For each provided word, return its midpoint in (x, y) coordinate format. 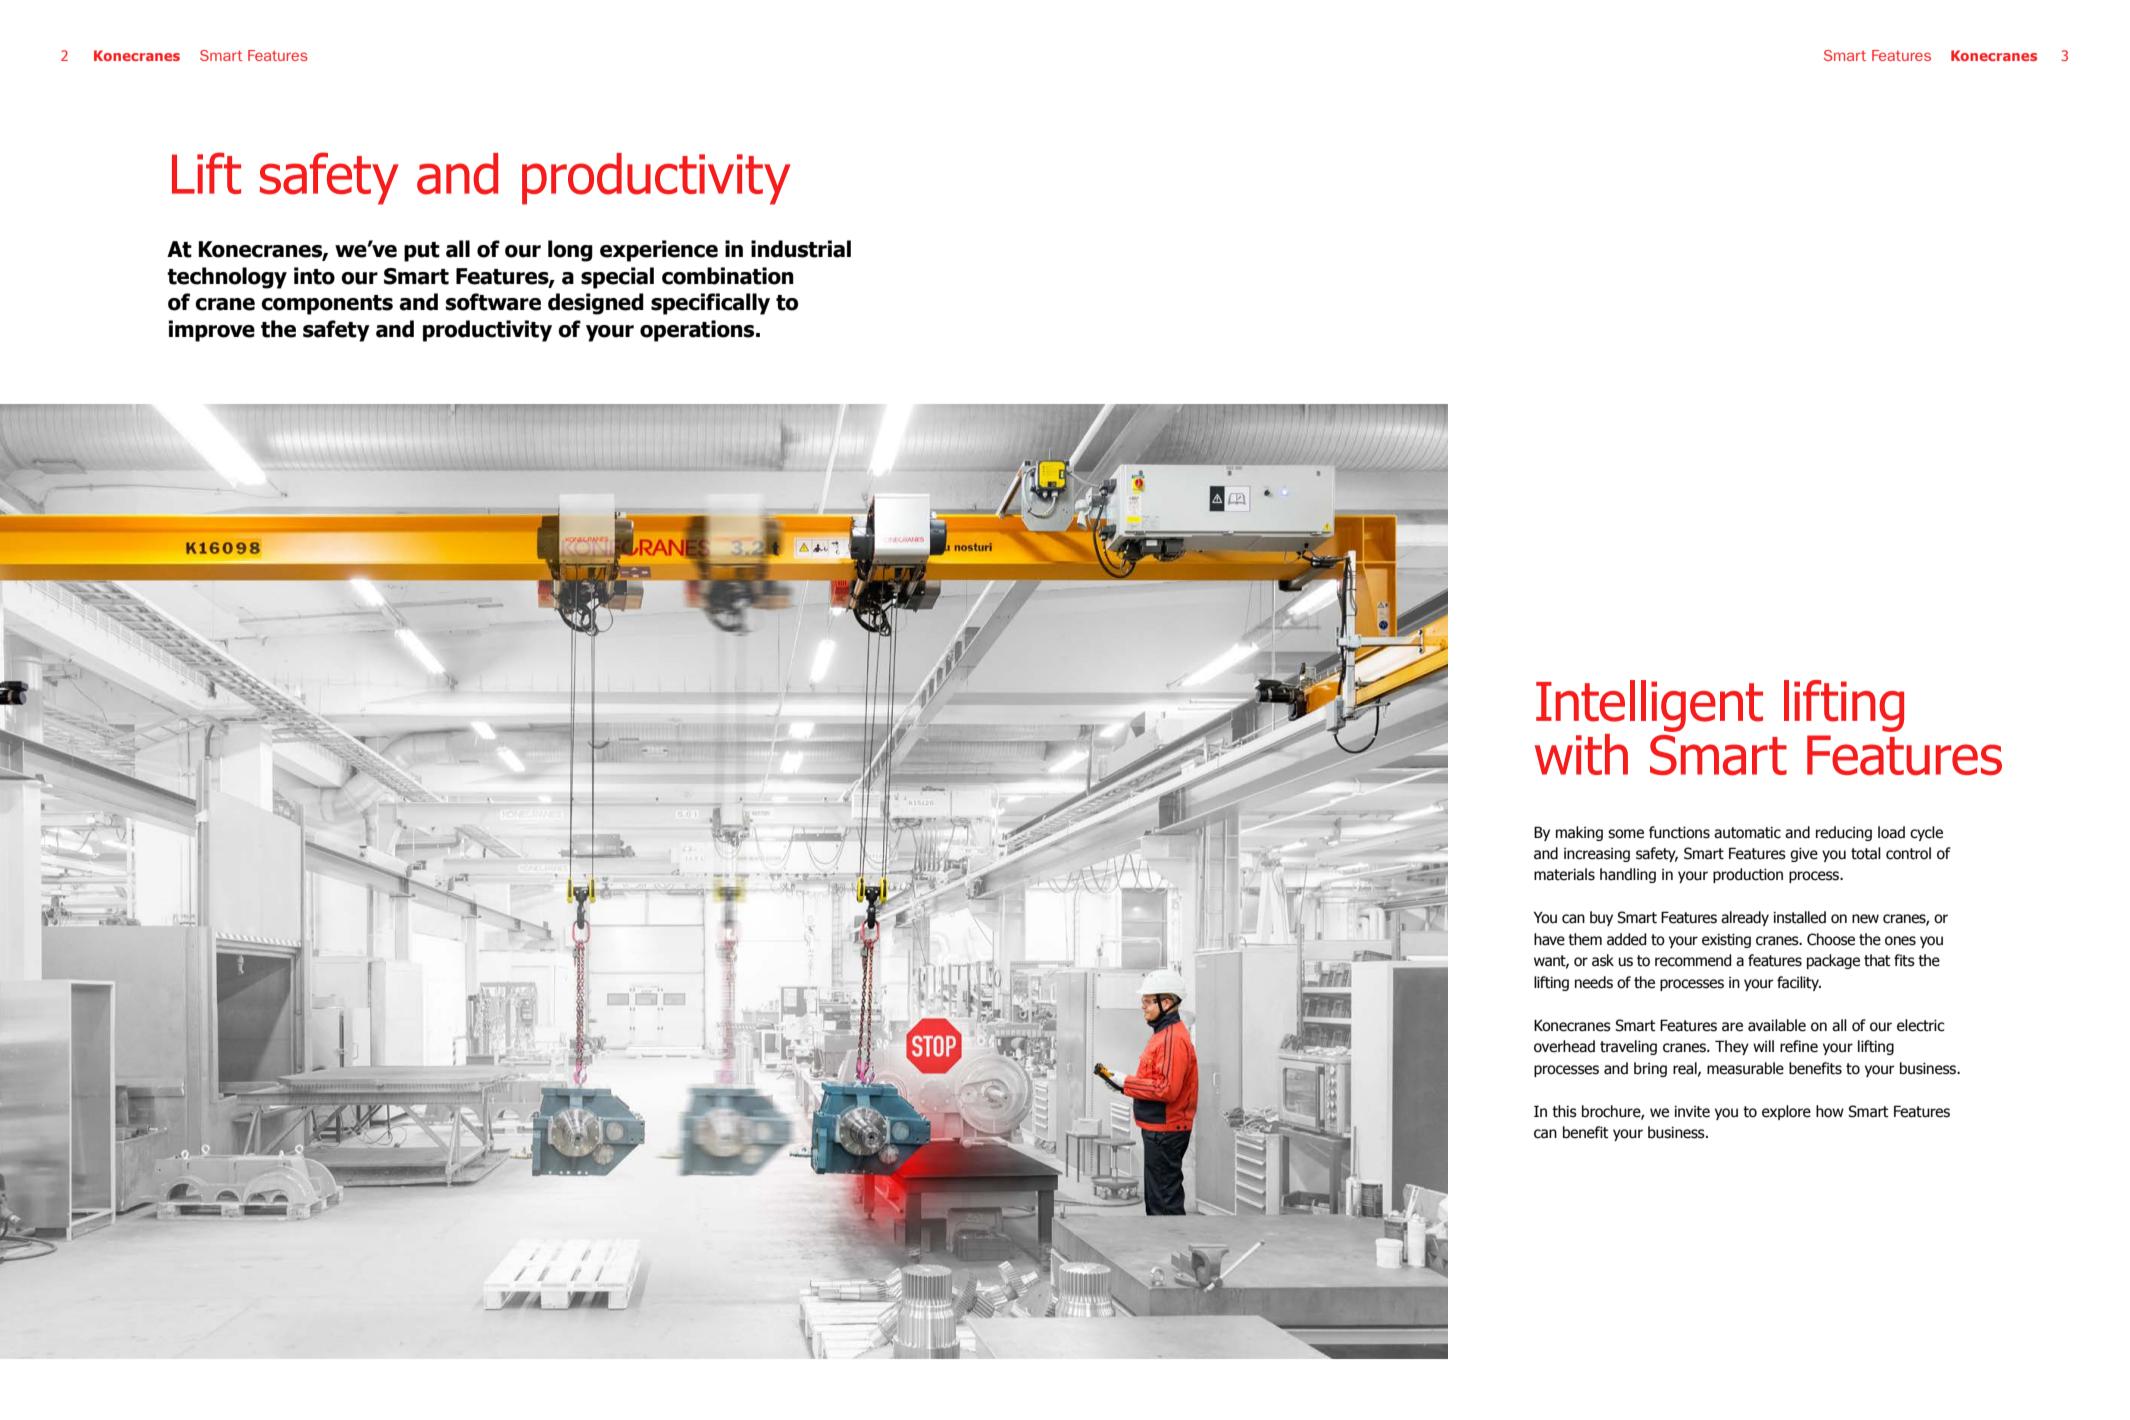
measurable (1745, 1068)
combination (728, 276)
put (422, 252)
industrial (801, 249)
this (1564, 1111)
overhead (1564, 1046)
